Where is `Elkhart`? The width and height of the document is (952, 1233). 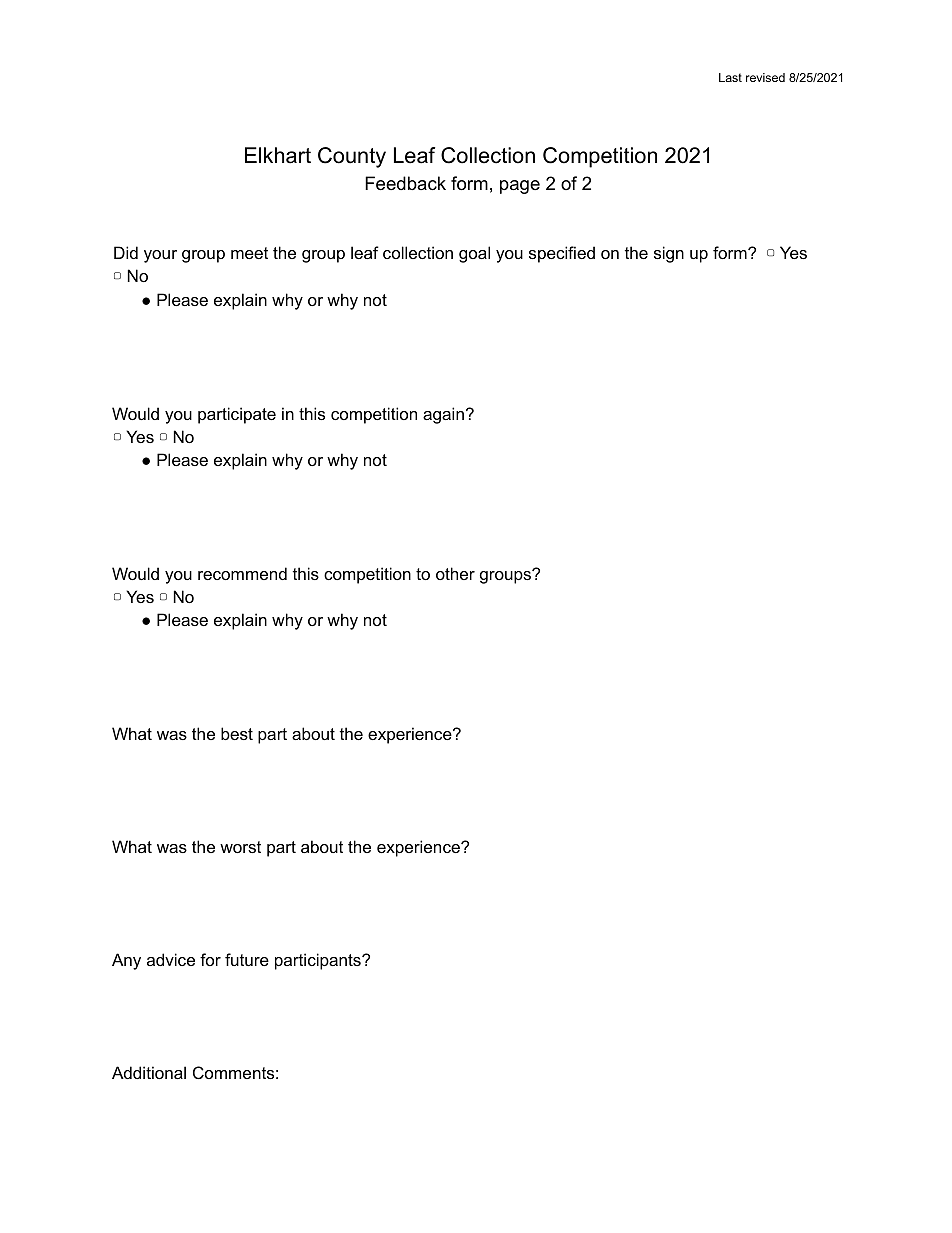
Elkhart is located at coordinates (278, 155).
